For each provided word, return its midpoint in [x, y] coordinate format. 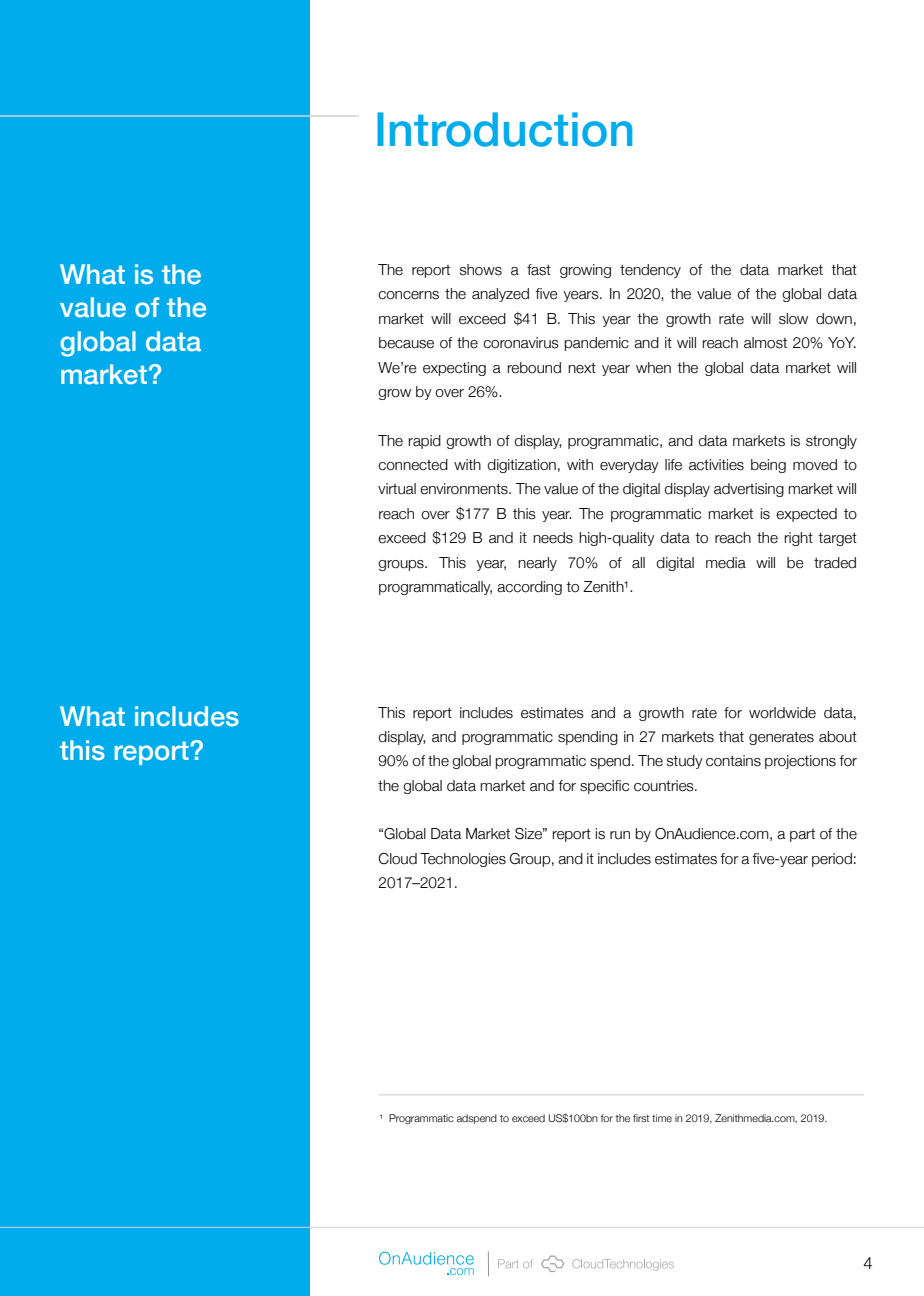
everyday [629, 466]
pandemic [596, 344]
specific [604, 787]
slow [793, 319]
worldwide [782, 713]
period [832, 860]
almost [765, 343]
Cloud [397, 859]
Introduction [504, 129]
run [620, 835]
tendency [650, 271]
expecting [454, 369]
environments [465, 489]
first [641, 1118]
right [798, 539]
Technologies [463, 860]
